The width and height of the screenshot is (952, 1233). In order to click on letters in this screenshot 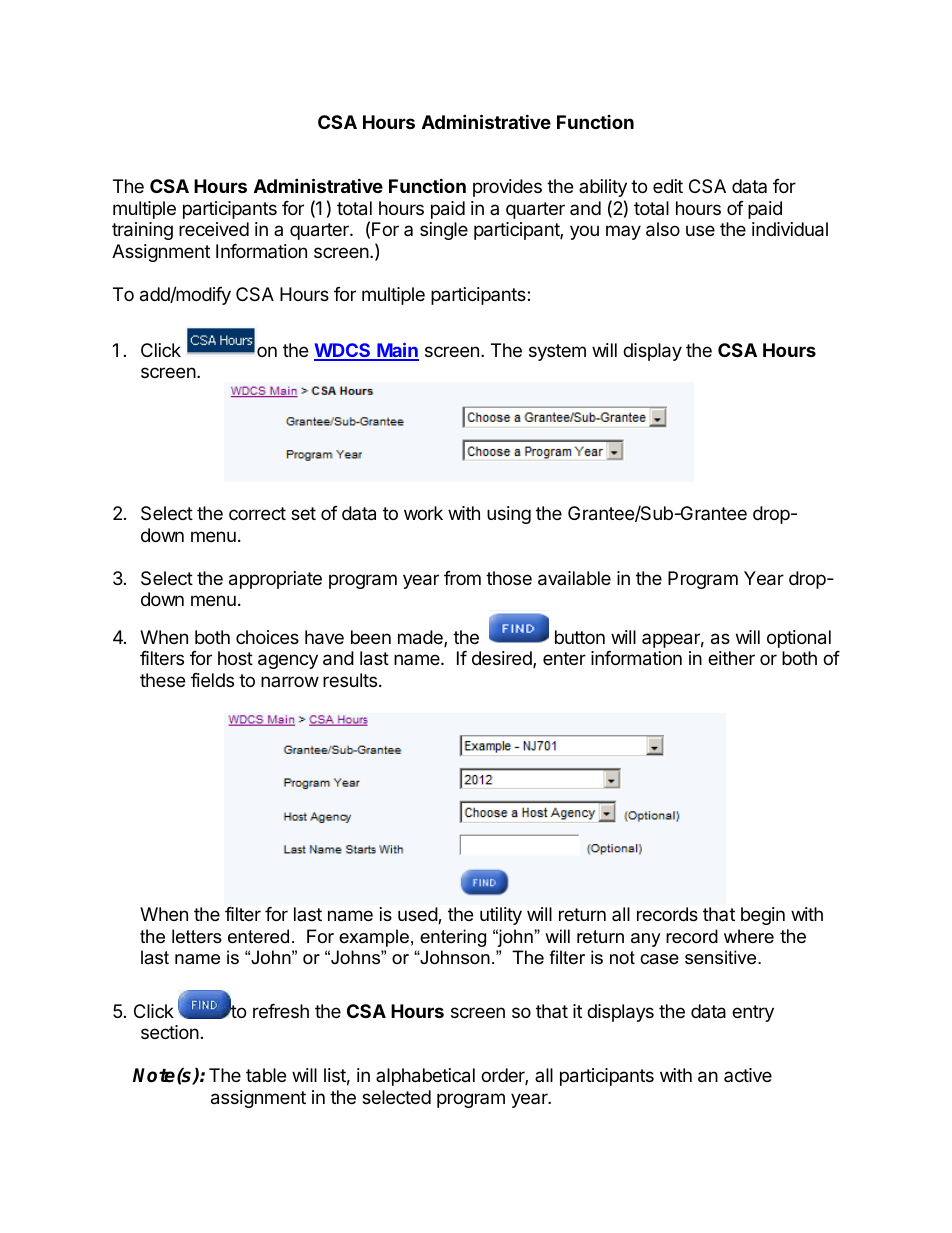, I will do `click(197, 936)`.
